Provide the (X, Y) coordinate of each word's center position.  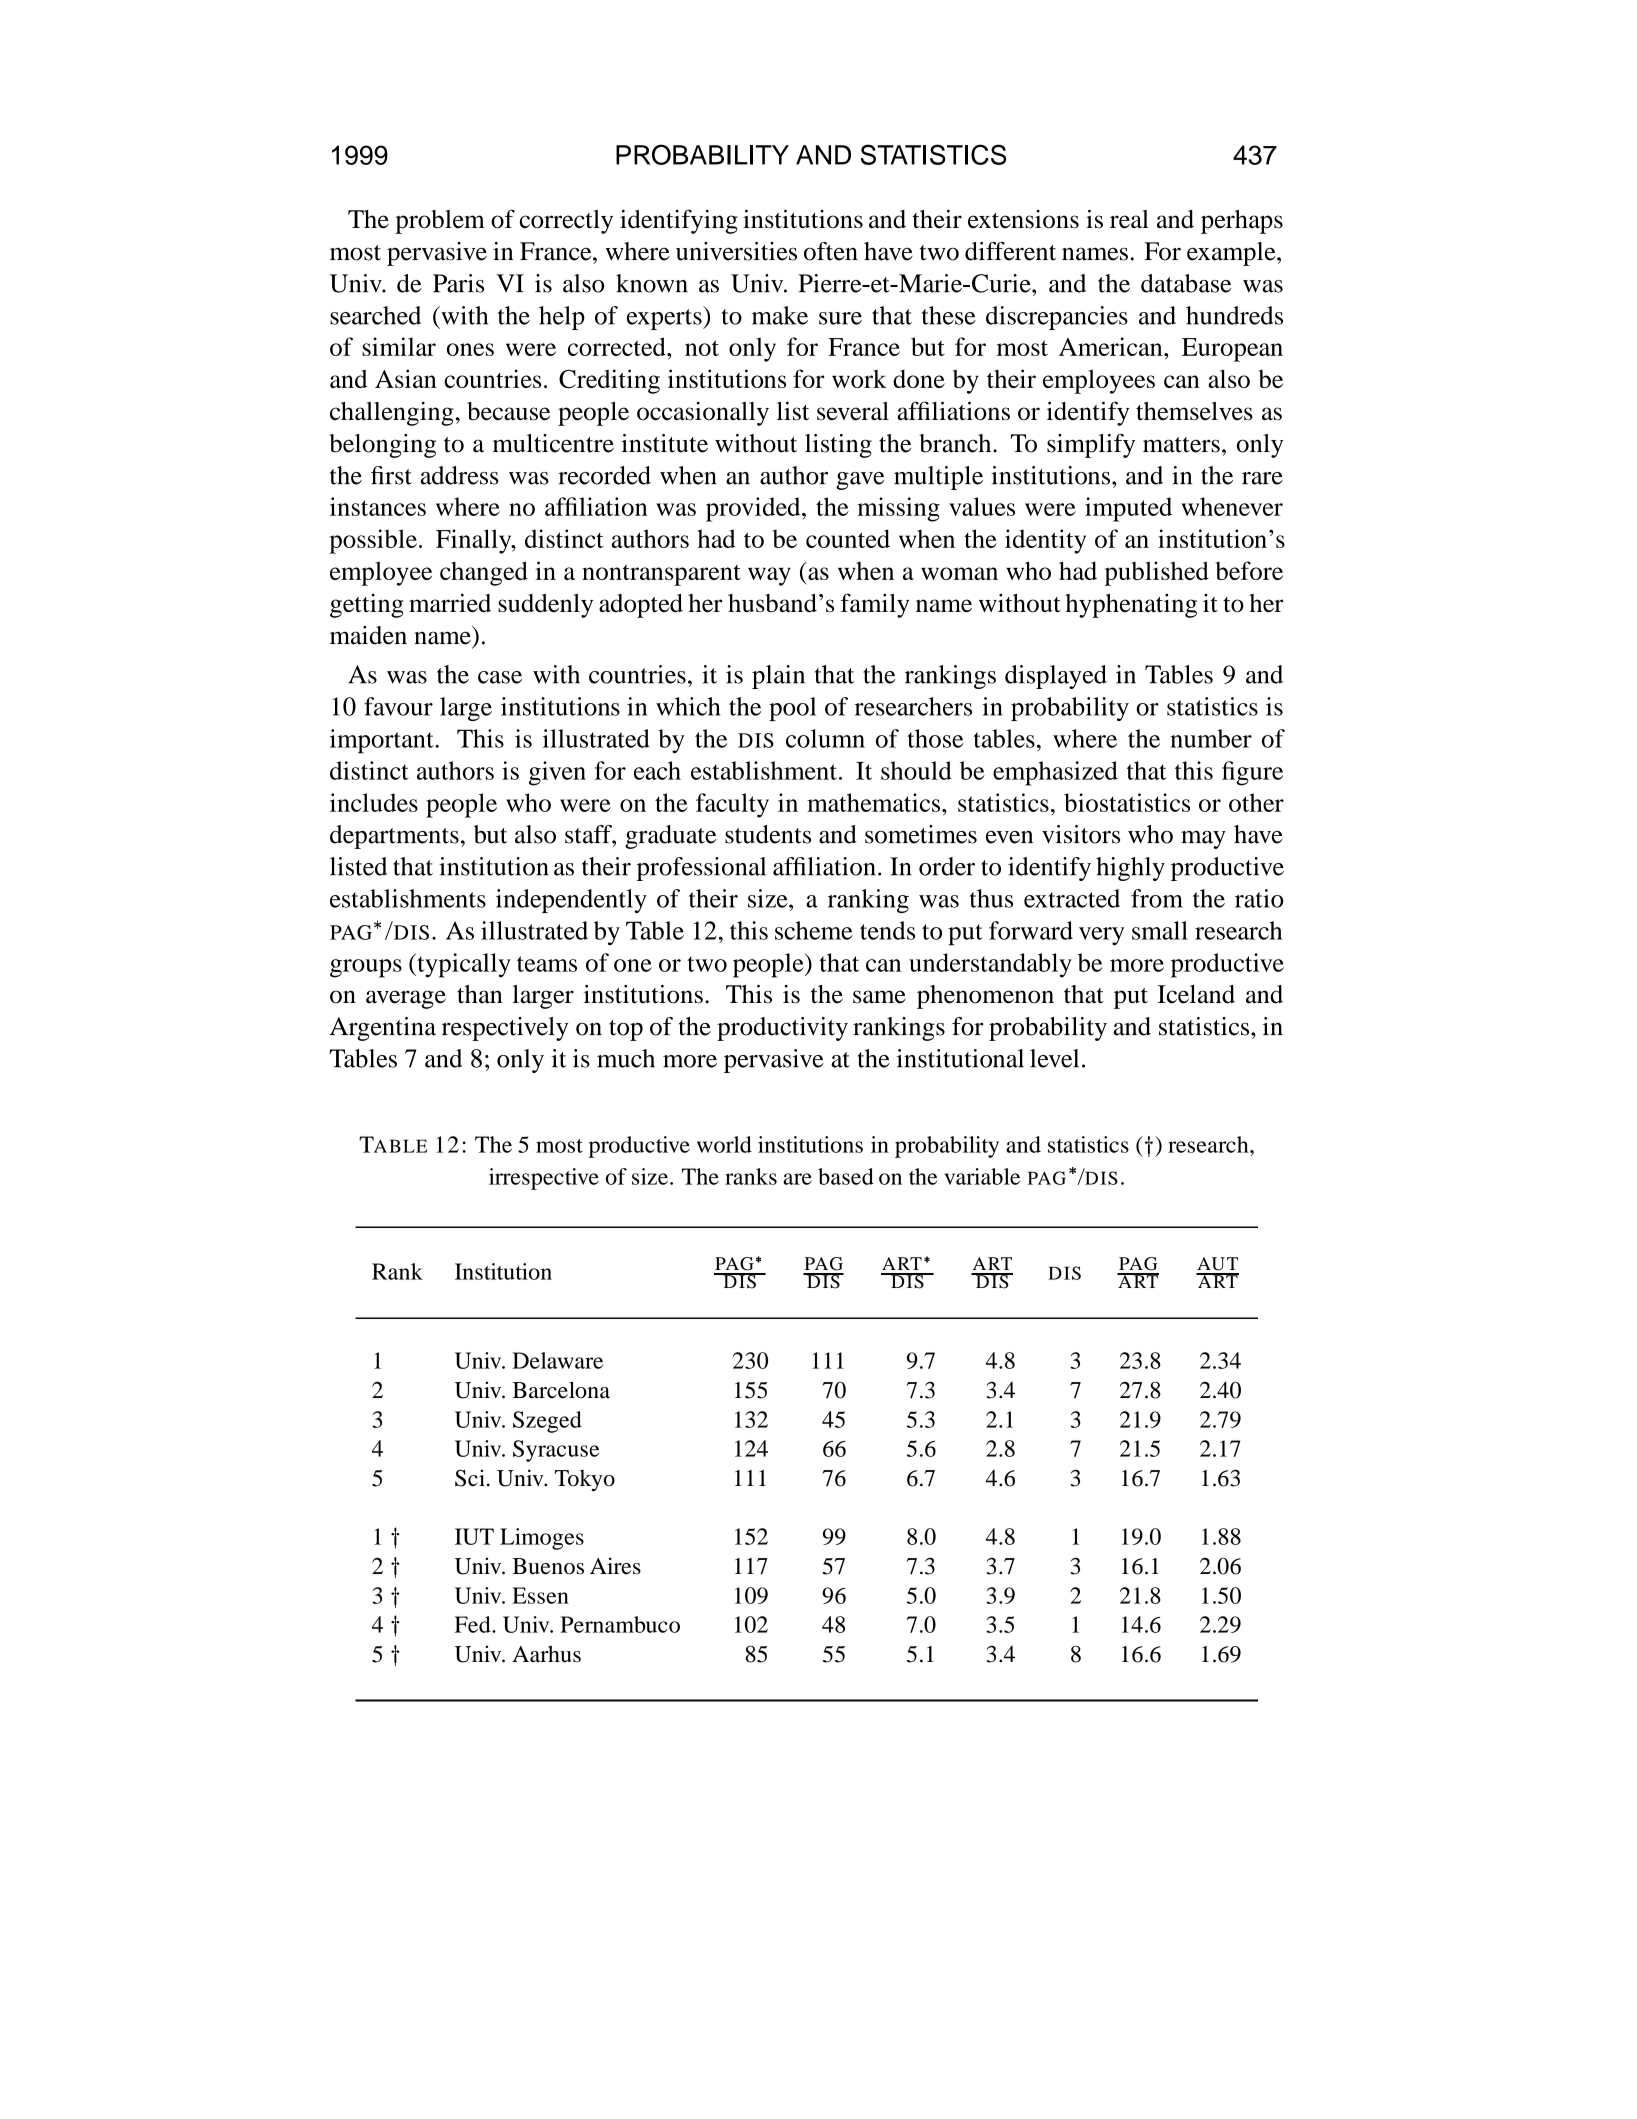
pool (792, 709)
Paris (458, 283)
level (1054, 1058)
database (1186, 283)
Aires (615, 1566)
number (1211, 738)
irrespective (544, 1179)
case (500, 677)
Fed (474, 1624)
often (831, 251)
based (846, 1176)
